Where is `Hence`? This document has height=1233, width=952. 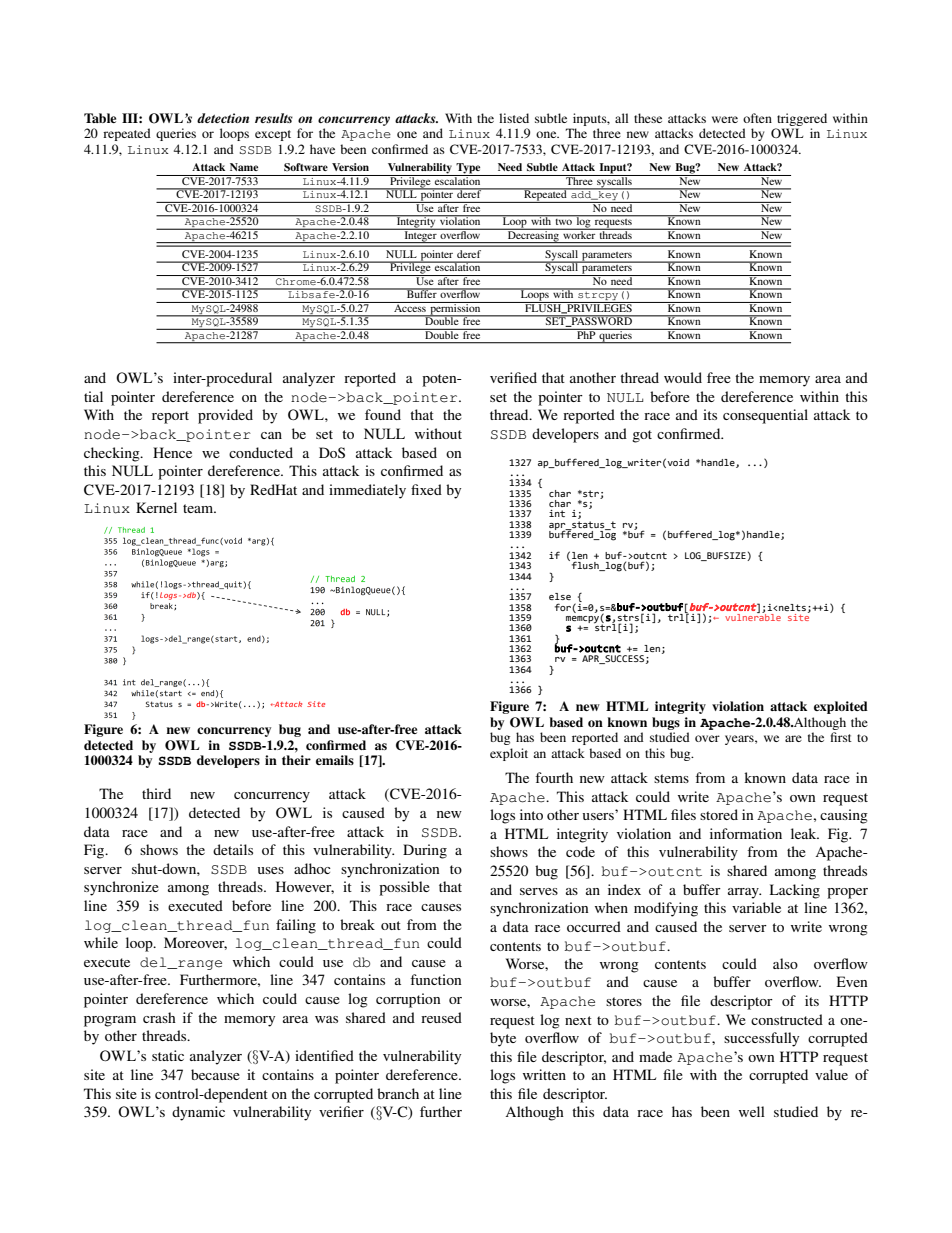 Hence is located at coordinates (172, 452).
